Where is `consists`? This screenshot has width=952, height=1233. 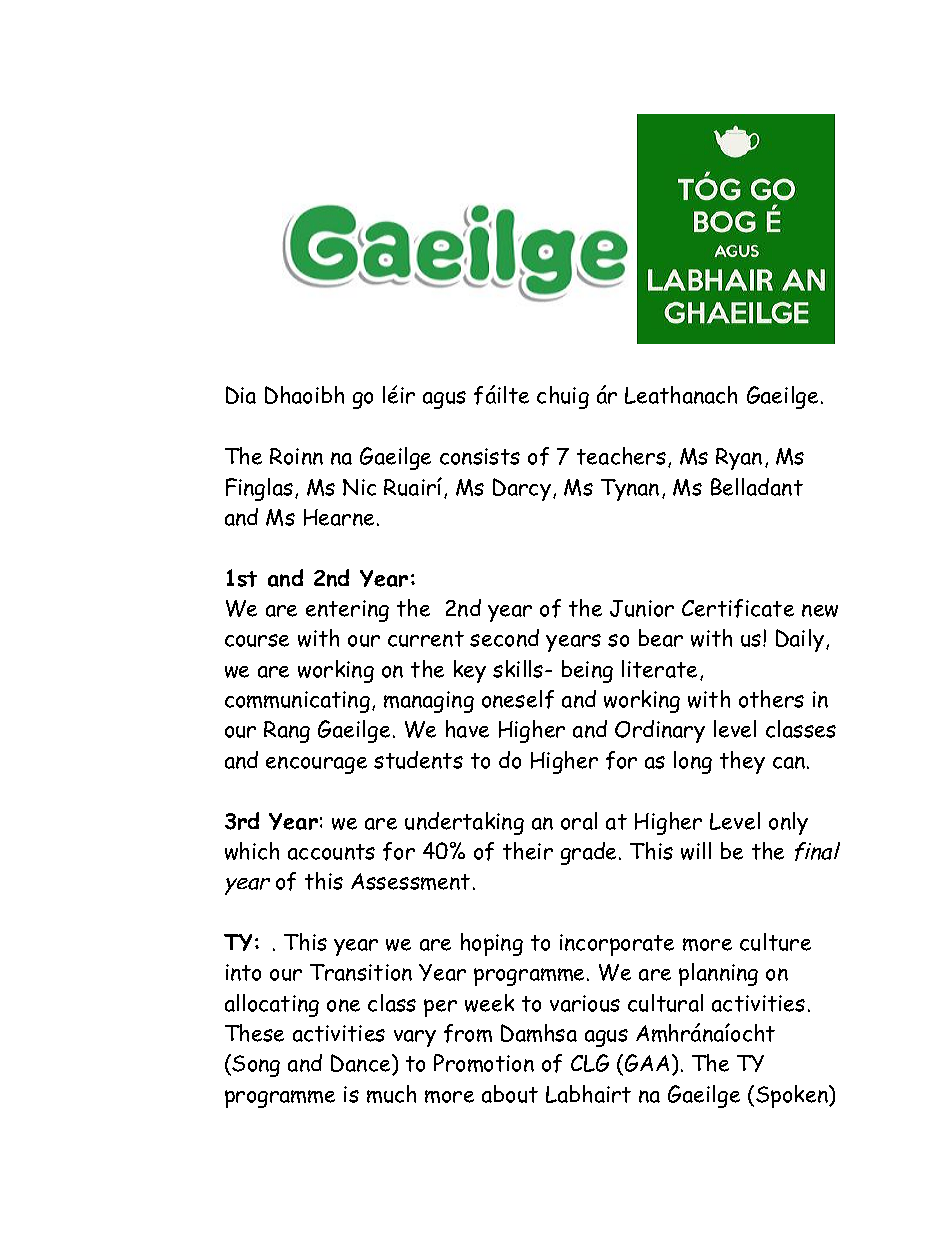 consists is located at coordinates (480, 456).
